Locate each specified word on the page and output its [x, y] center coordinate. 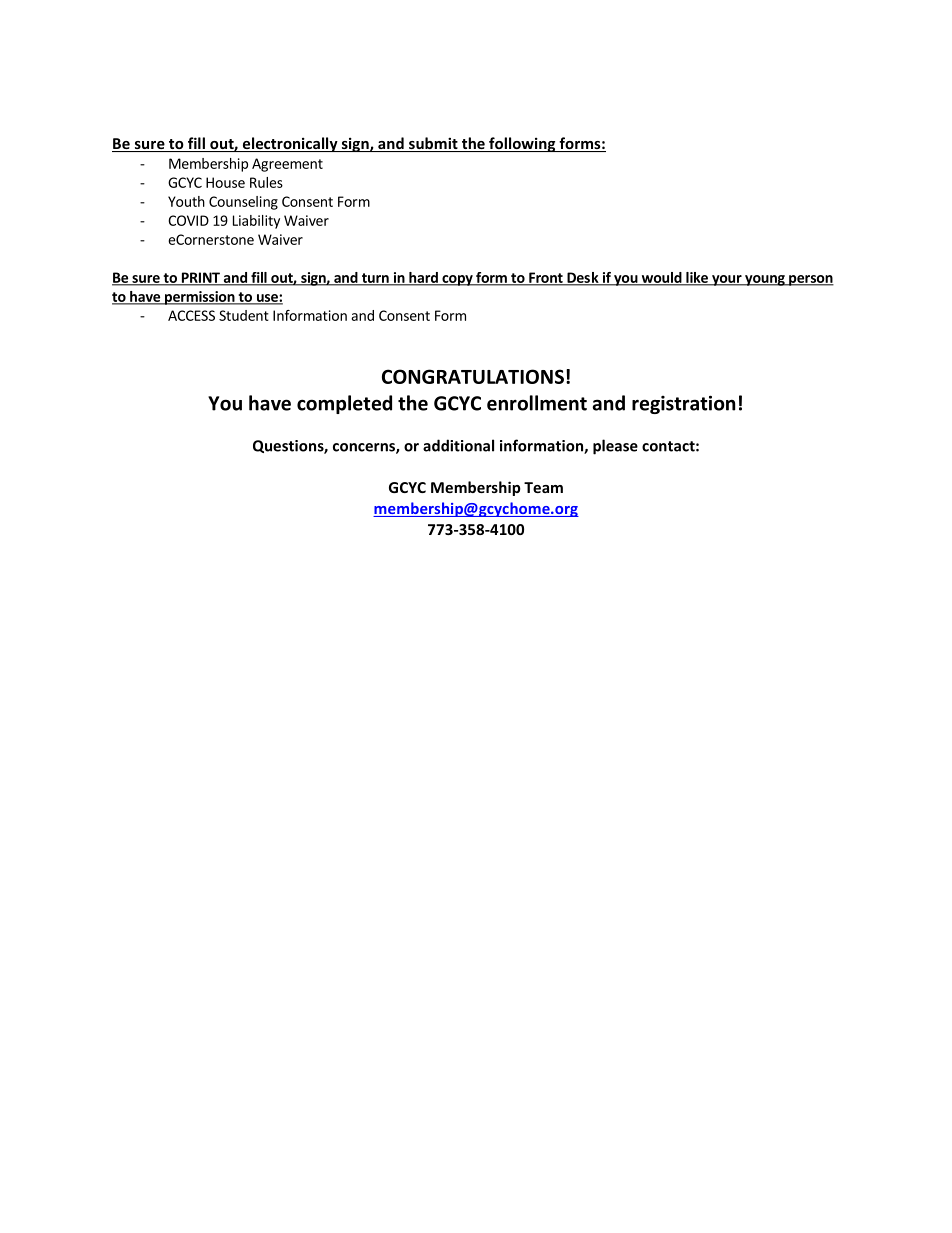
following [522, 144]
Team [543, 487]
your [727, 280]
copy [457, 280]
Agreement [287, 165]
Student [244, 315]
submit [433, 144]
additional [458, 445]
